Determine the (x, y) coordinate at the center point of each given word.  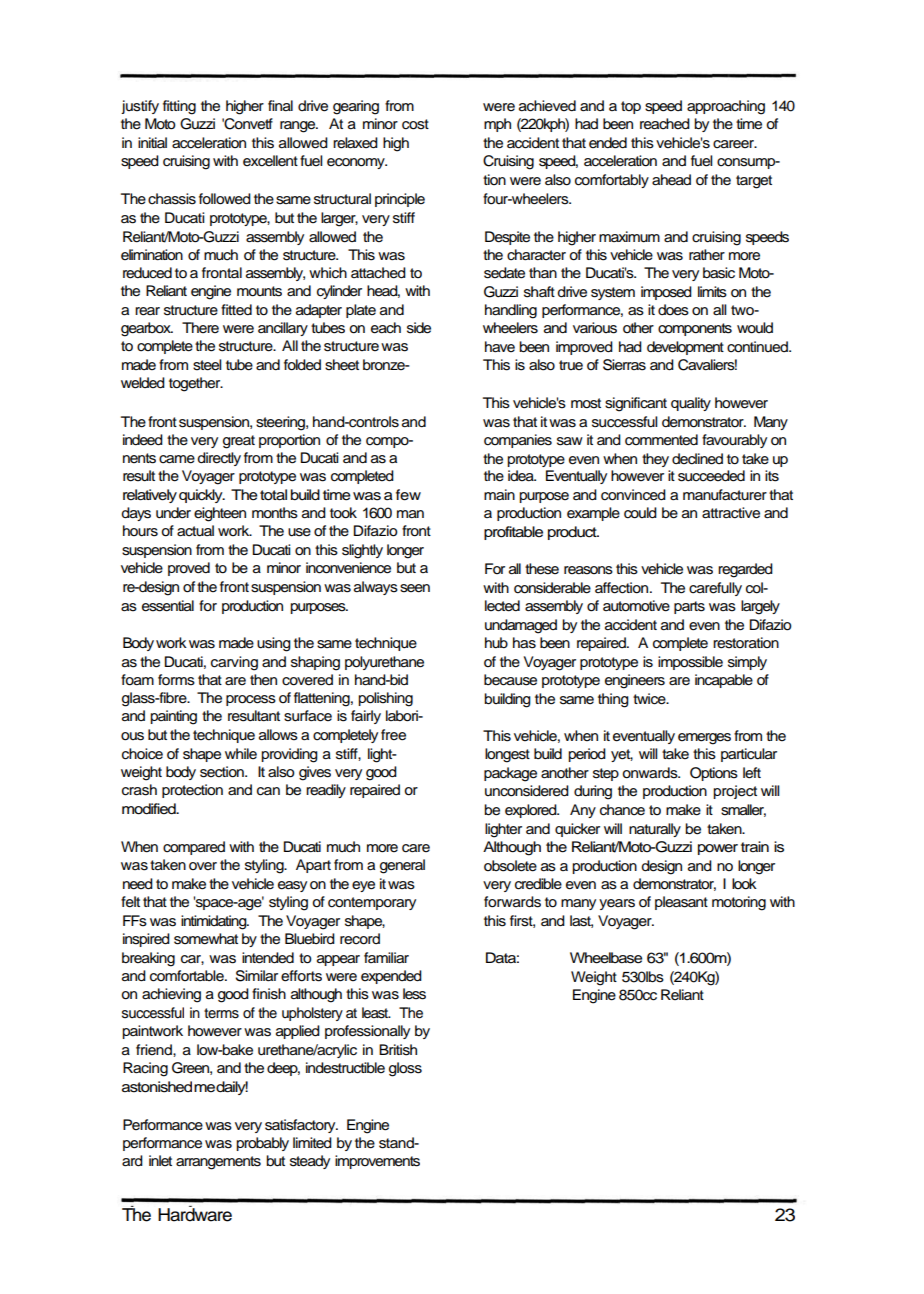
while (241, 753)
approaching (726, 107)
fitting (179, 107)
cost (415, 124)
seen (415, 588)
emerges (704, 739)
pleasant (681, 903)
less (414, 994)
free (393, 735)
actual (195, 531)
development (685, 348)
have (500, 347)
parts (689, 607)
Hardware (195, 1214)
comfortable (188, 976)
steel (207, 365)
